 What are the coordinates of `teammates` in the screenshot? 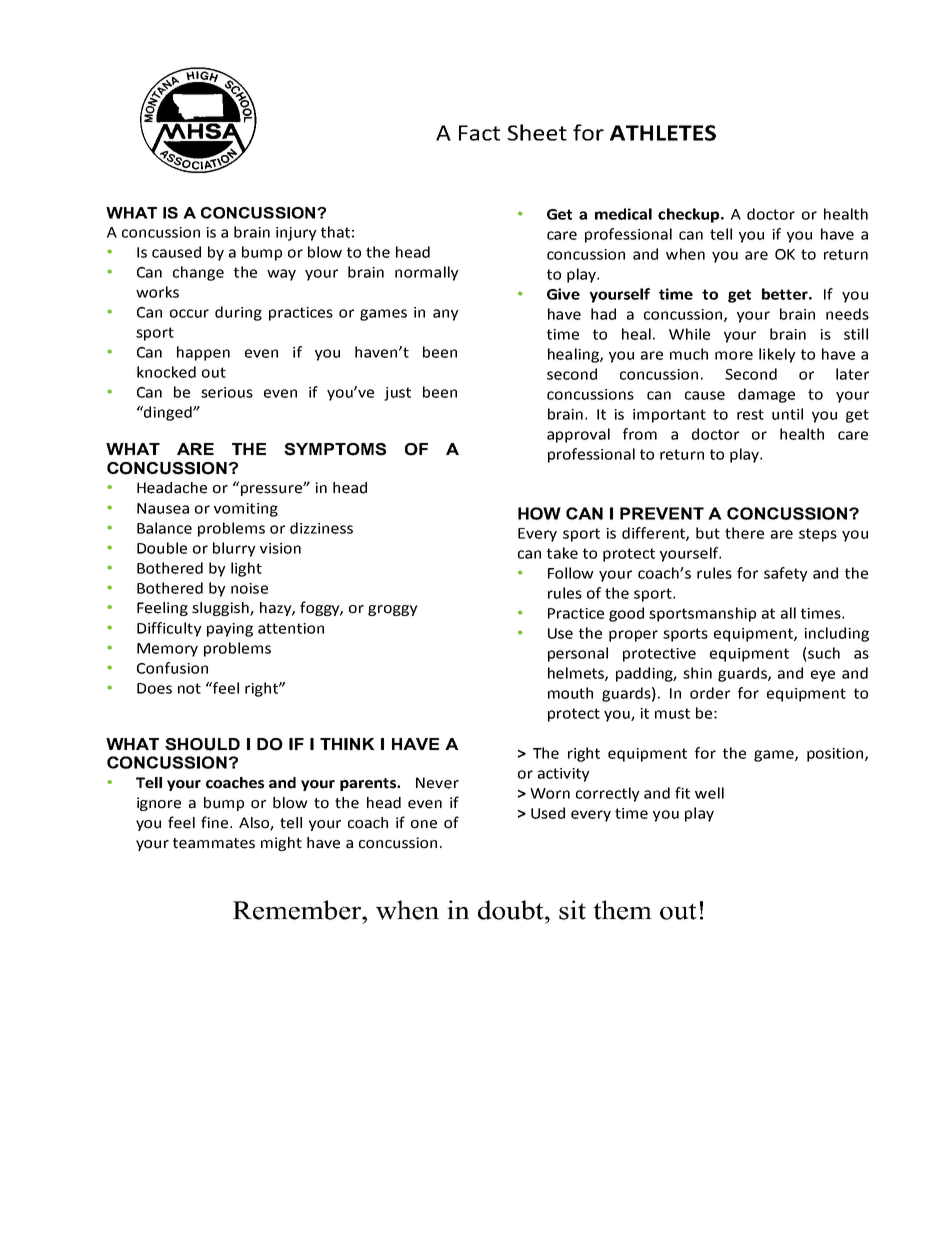 It's located at (214, 843).
